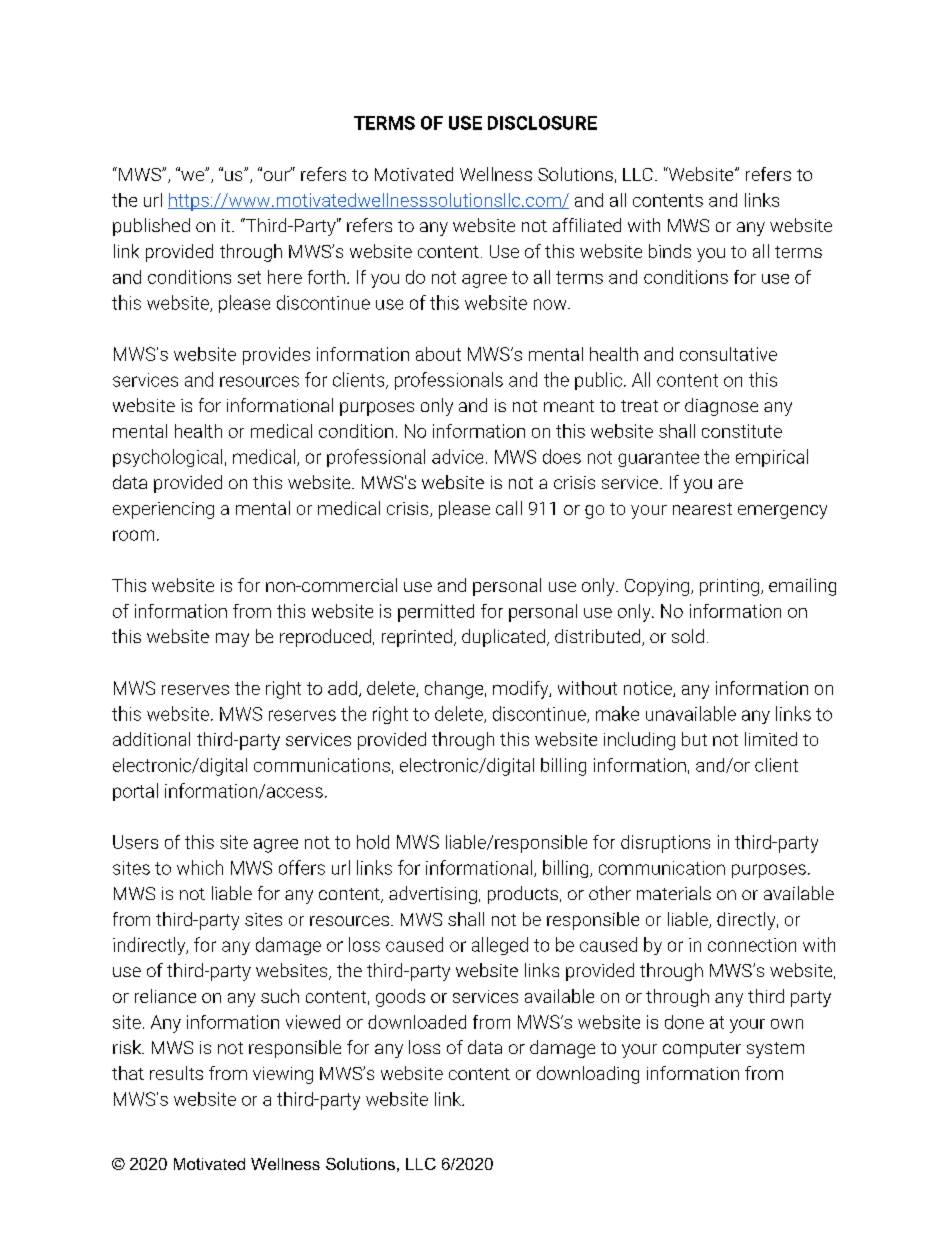  What do you see at coordinates (670, 251) in the page?
I see `binds` at bounding box center [670, 251].
